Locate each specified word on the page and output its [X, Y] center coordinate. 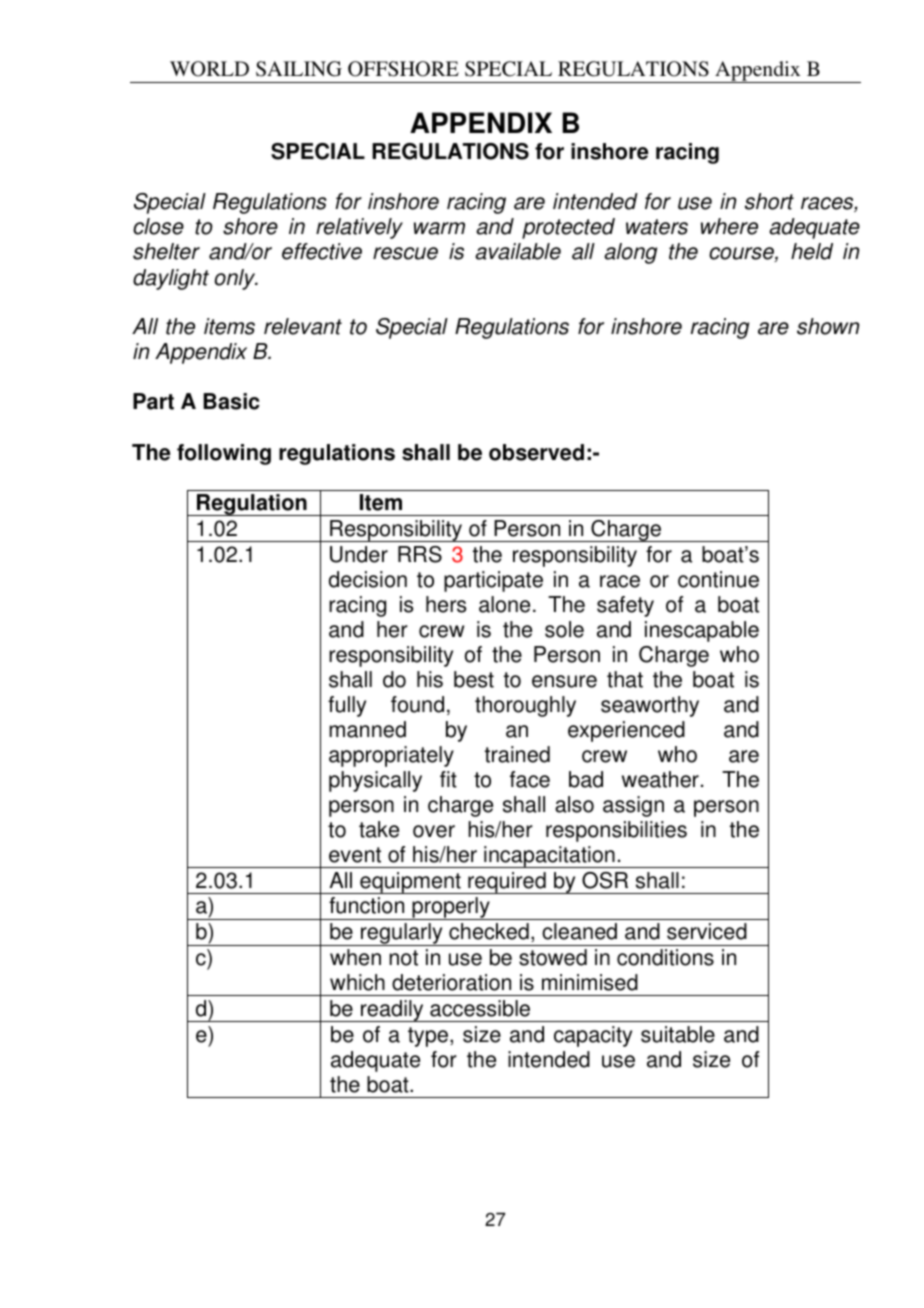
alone [504, 604]
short [769, 201]
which [357, 982]
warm [439, 228]
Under [359, 554]
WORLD [209, 69]
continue [718, 579]
